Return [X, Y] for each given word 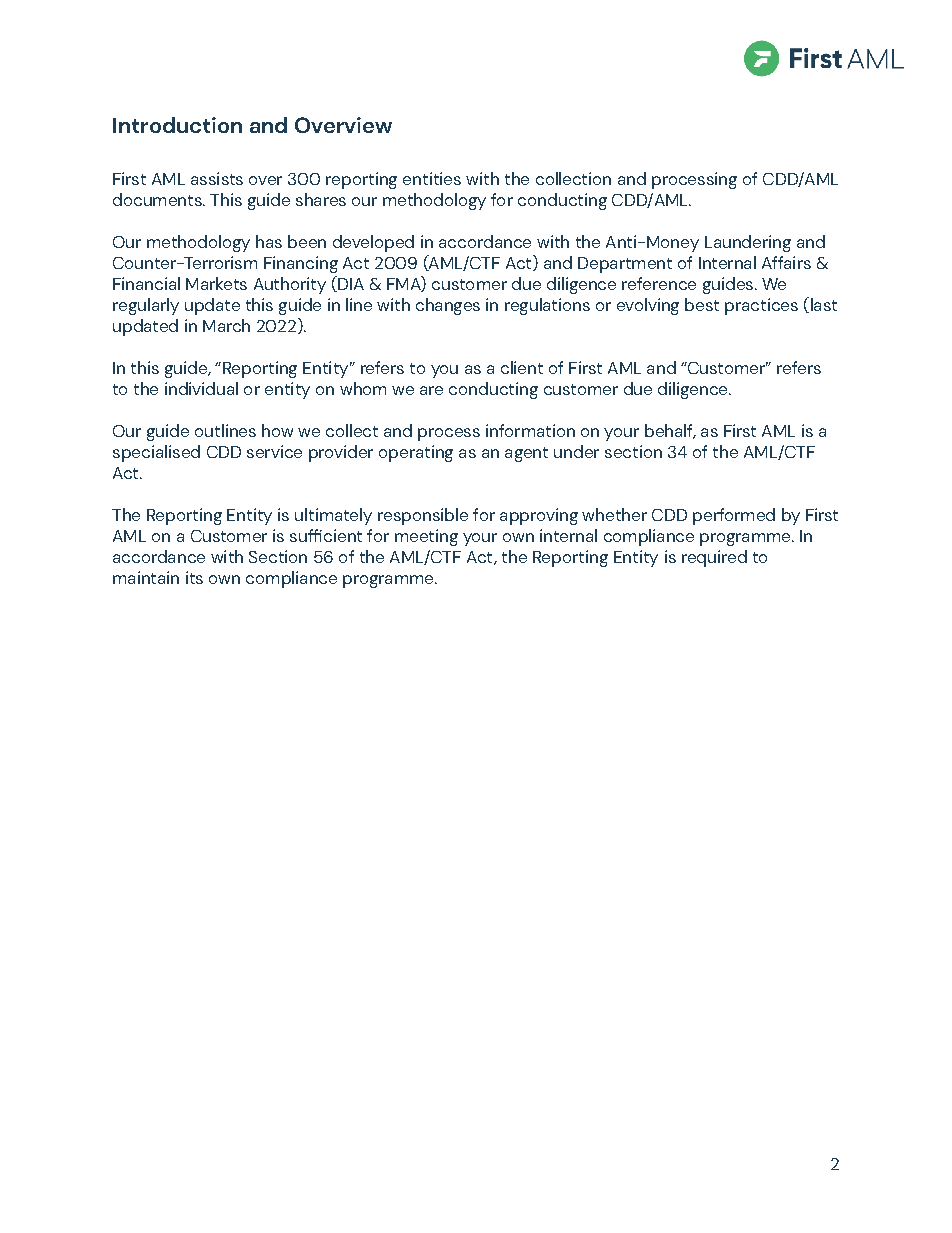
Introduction [177, 125]
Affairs [786, 262]
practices [761, 306]
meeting [426, 537]
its [194, 577]
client [522, 367]
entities [432, 178]
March [226, 325]
